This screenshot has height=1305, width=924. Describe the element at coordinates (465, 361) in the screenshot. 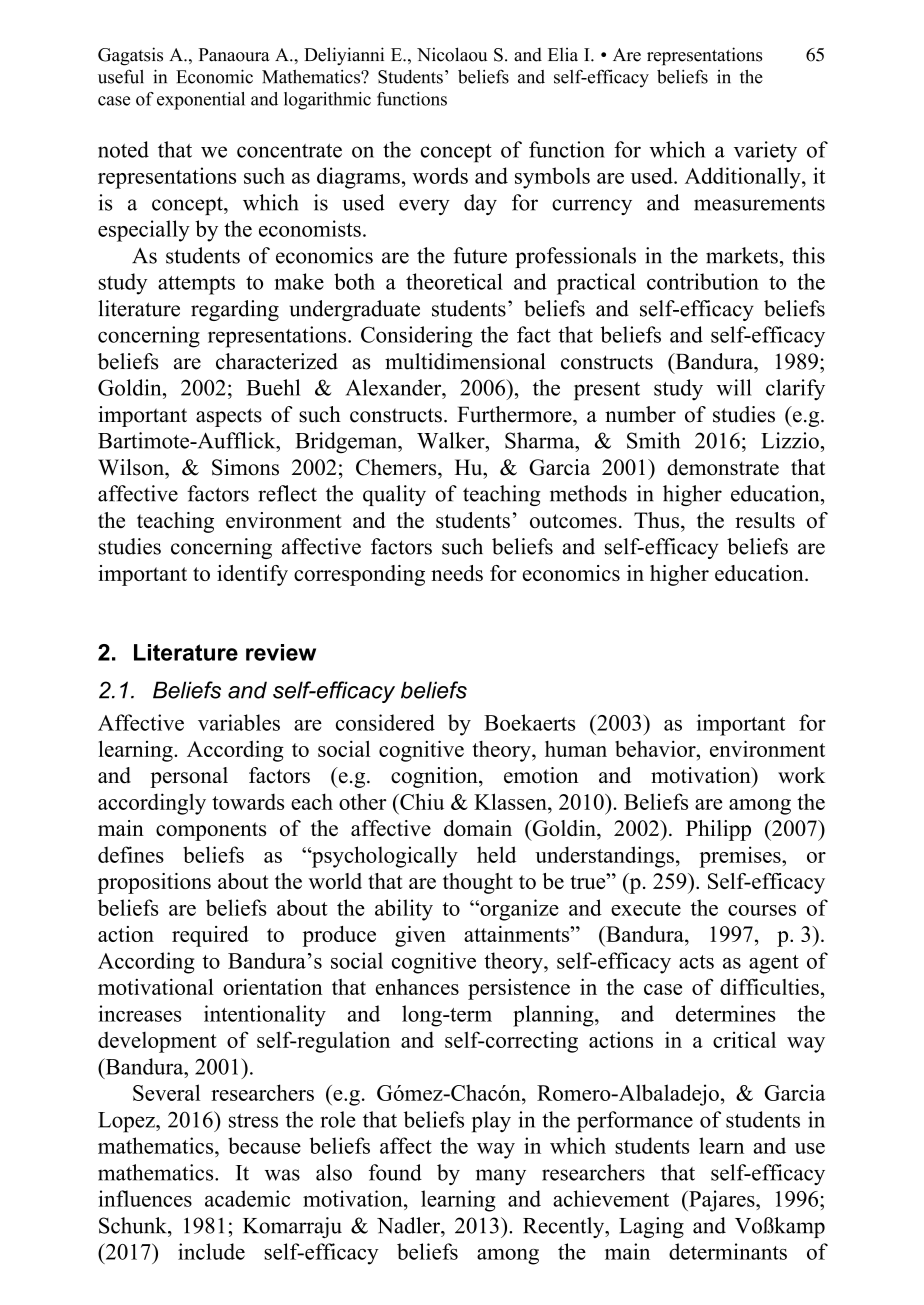

I see `multidimensional` at that location.
